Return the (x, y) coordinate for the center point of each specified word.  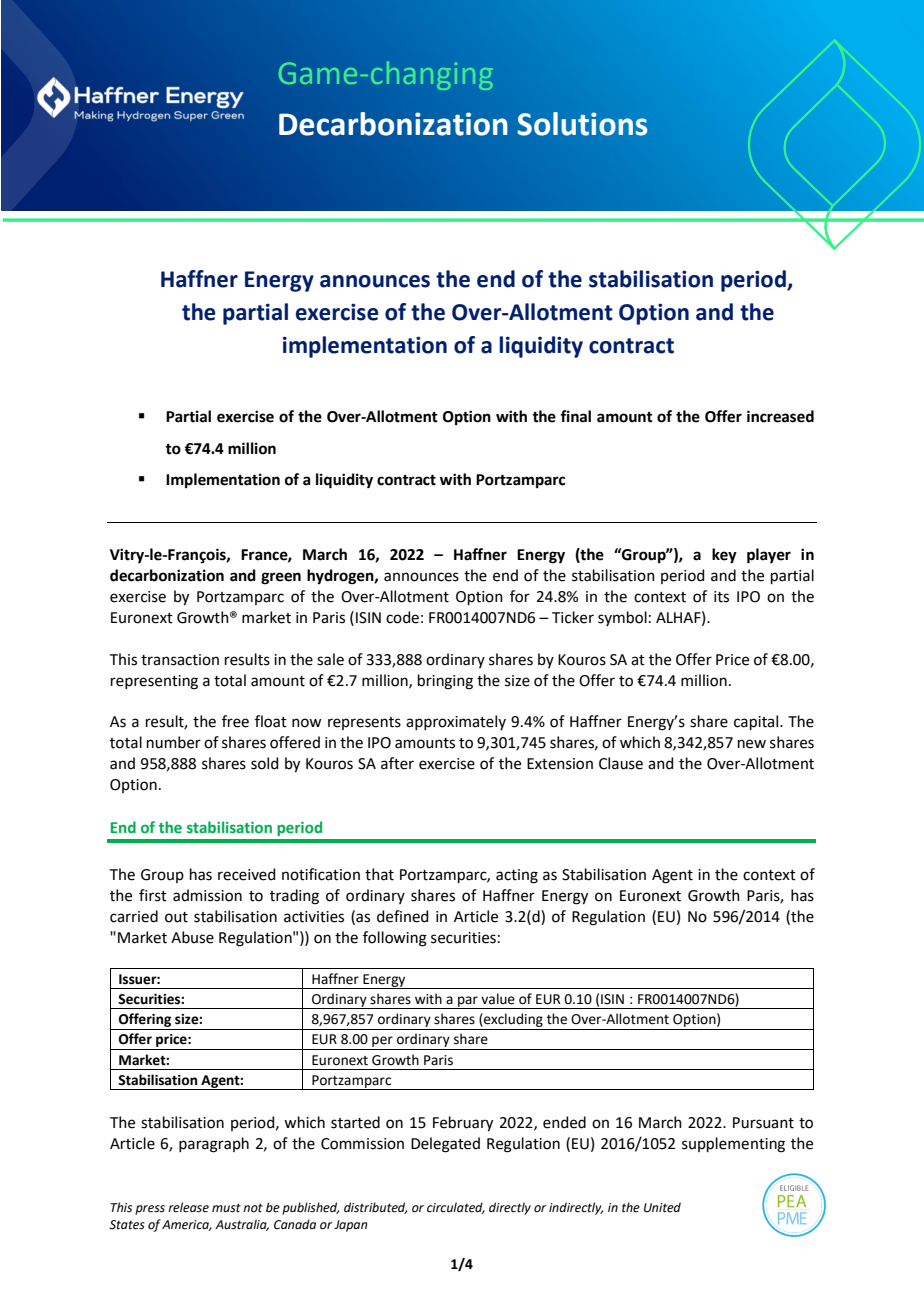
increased (780, 416)
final (575, 416)
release (188, 1207)
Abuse (192, 937)
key (724, 556)
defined (403, 916)
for (520, 596)
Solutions (582, 124)
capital (757, 722)
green (281, 578)
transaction (180, 660)
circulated (456, 1208)
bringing (445, 682)
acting (517, 876)
